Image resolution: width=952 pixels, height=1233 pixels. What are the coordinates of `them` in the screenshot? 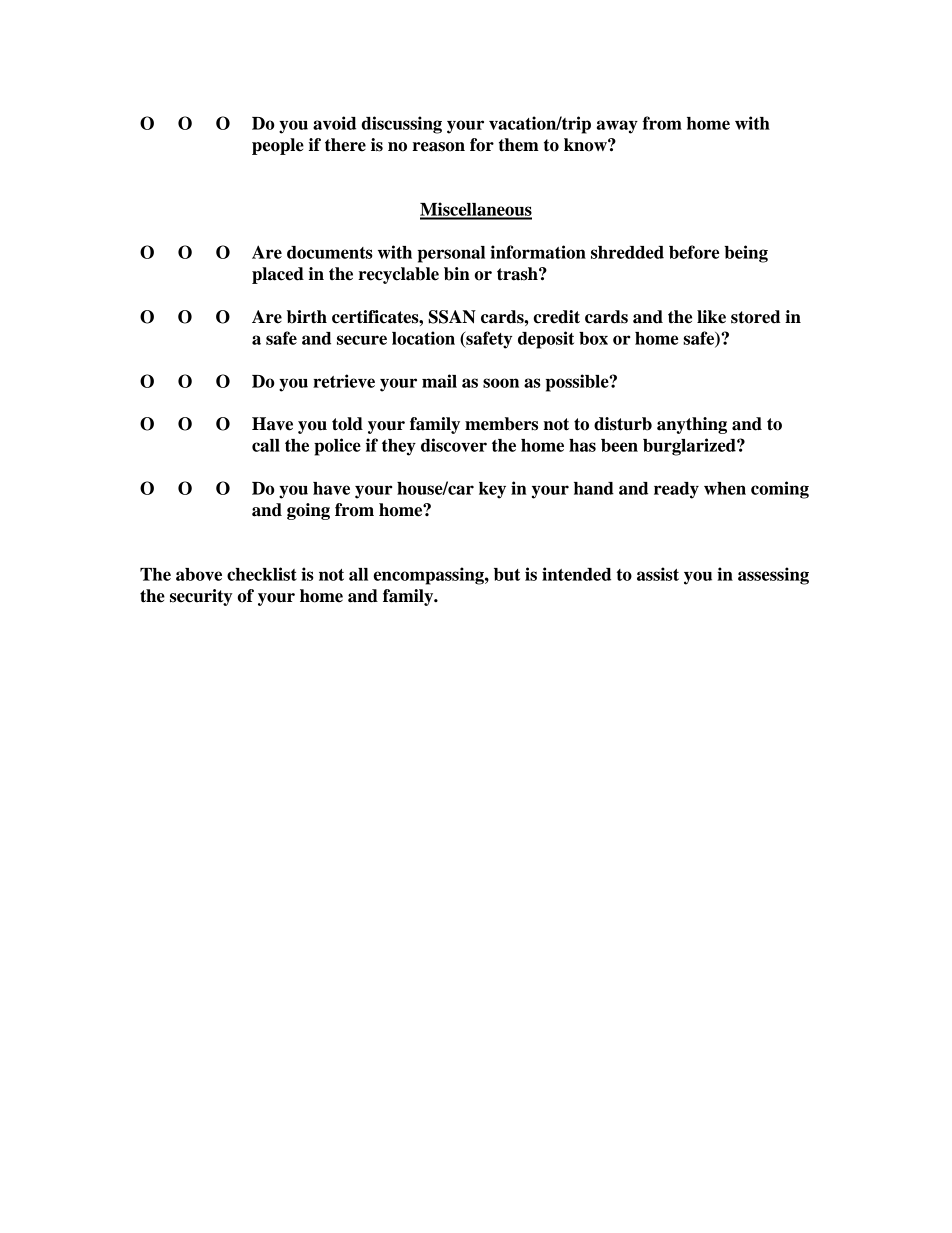 It's located at (519, 145).
